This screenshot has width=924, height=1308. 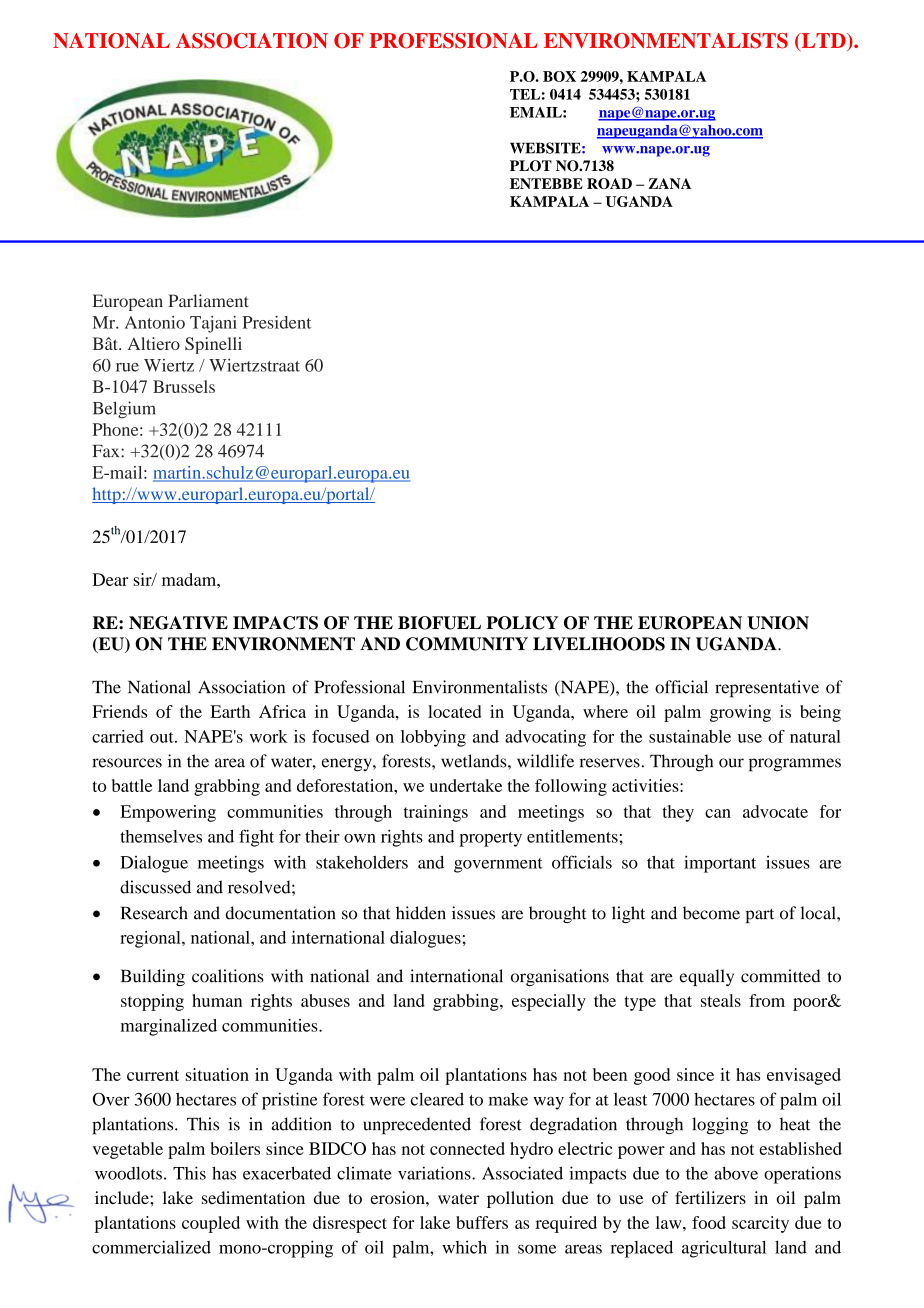 What do you see at coordinates (161, 836) in the screenshot?
I see `themselves` at bounding box center [161, 836].
